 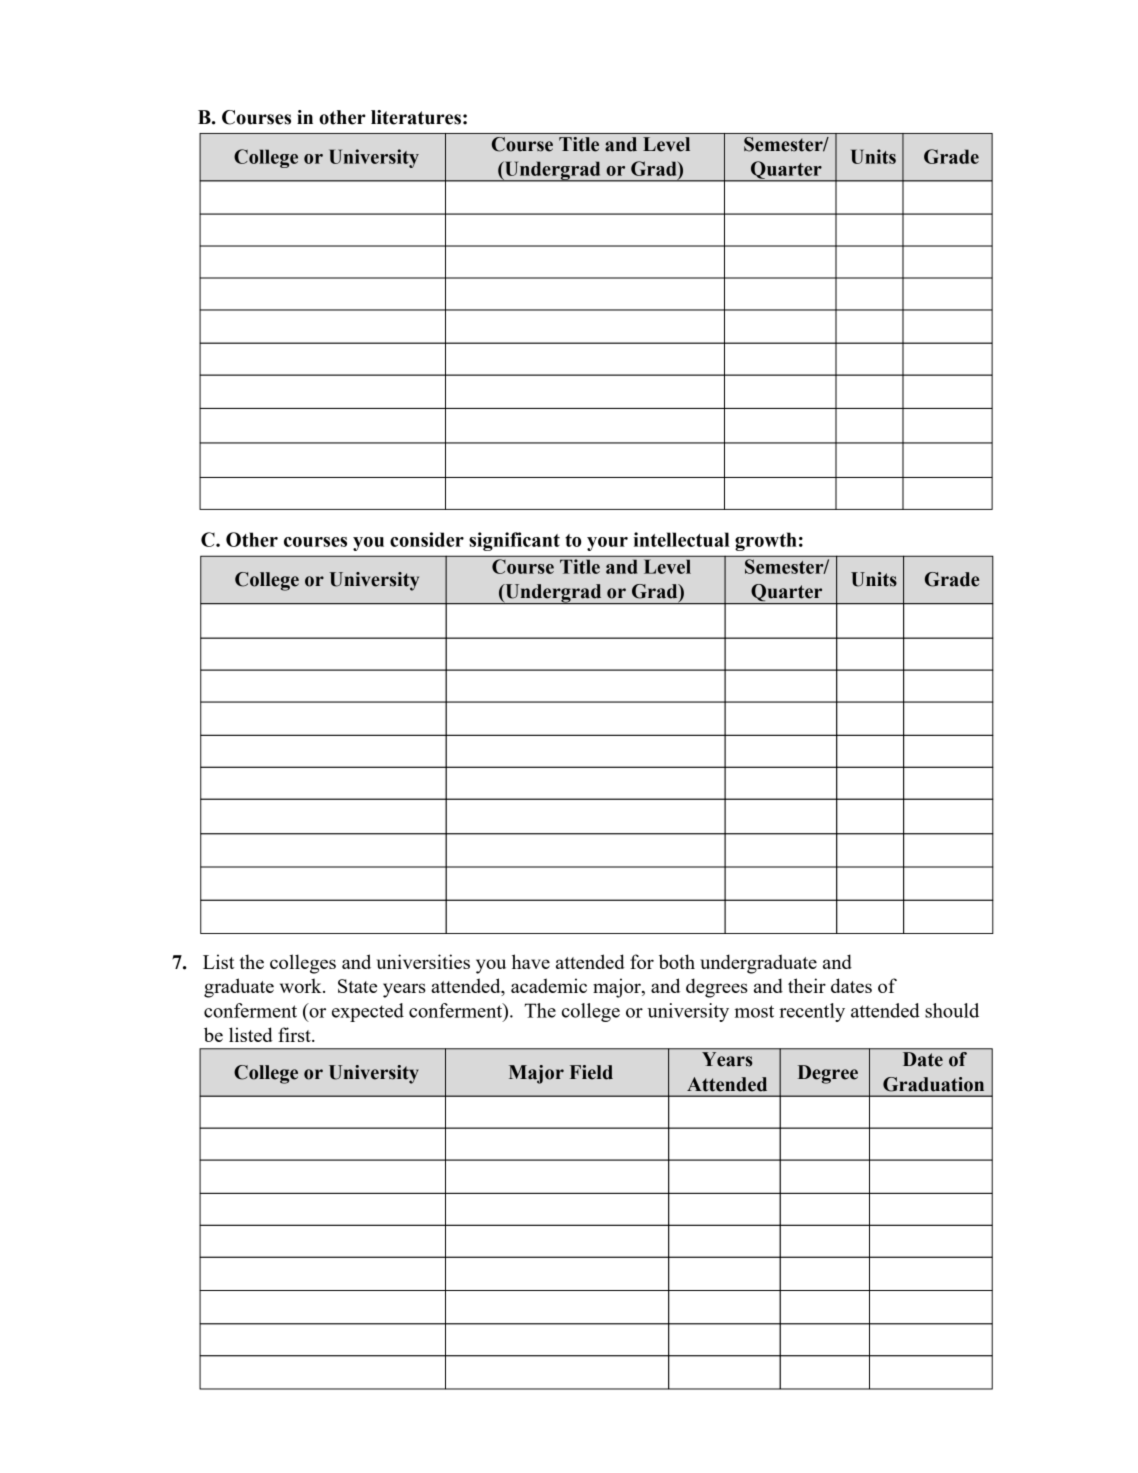 I want to click on significant, so click(x=514, y=541).
